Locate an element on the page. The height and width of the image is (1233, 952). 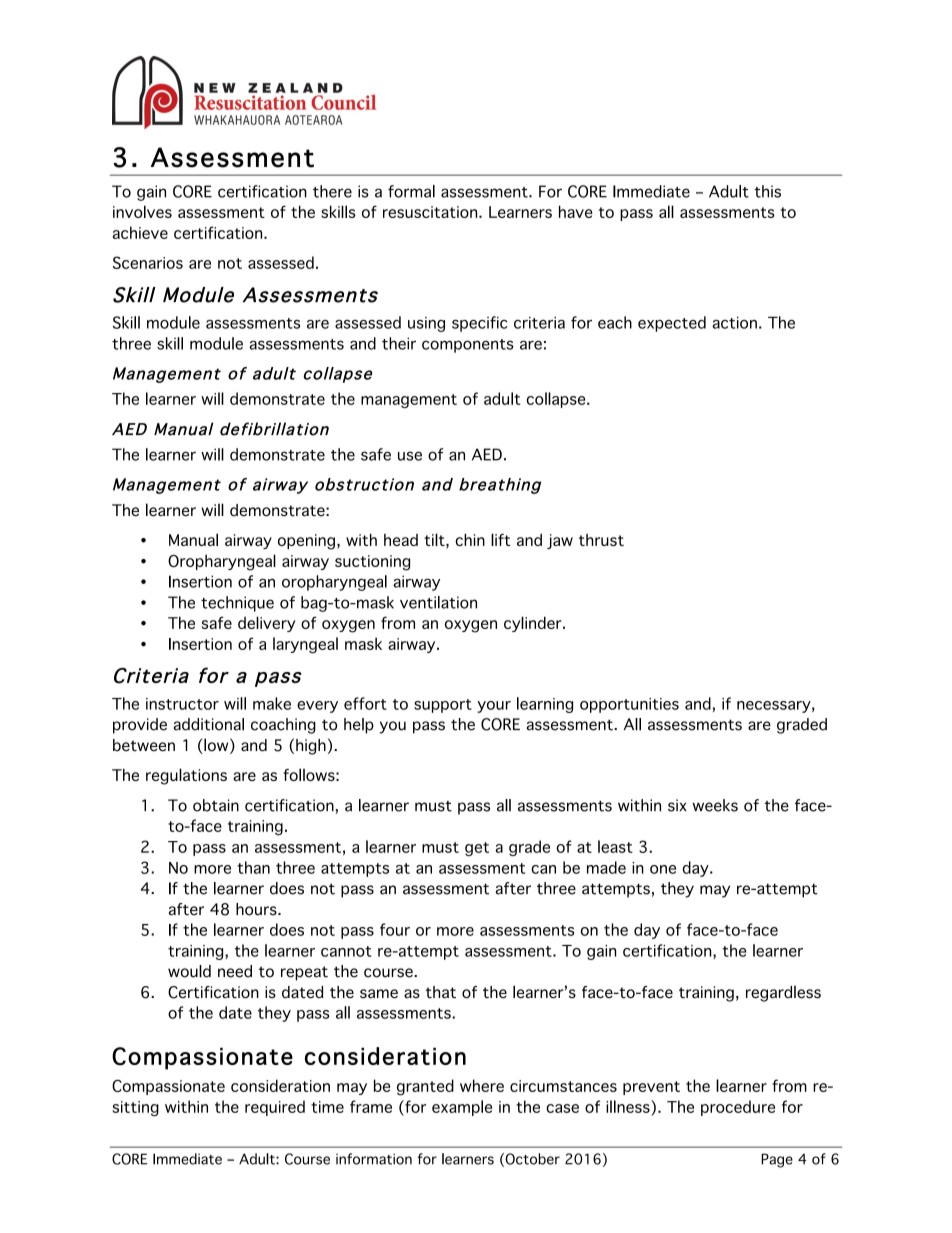
resuscitation is located at coordinates (431, 212).
